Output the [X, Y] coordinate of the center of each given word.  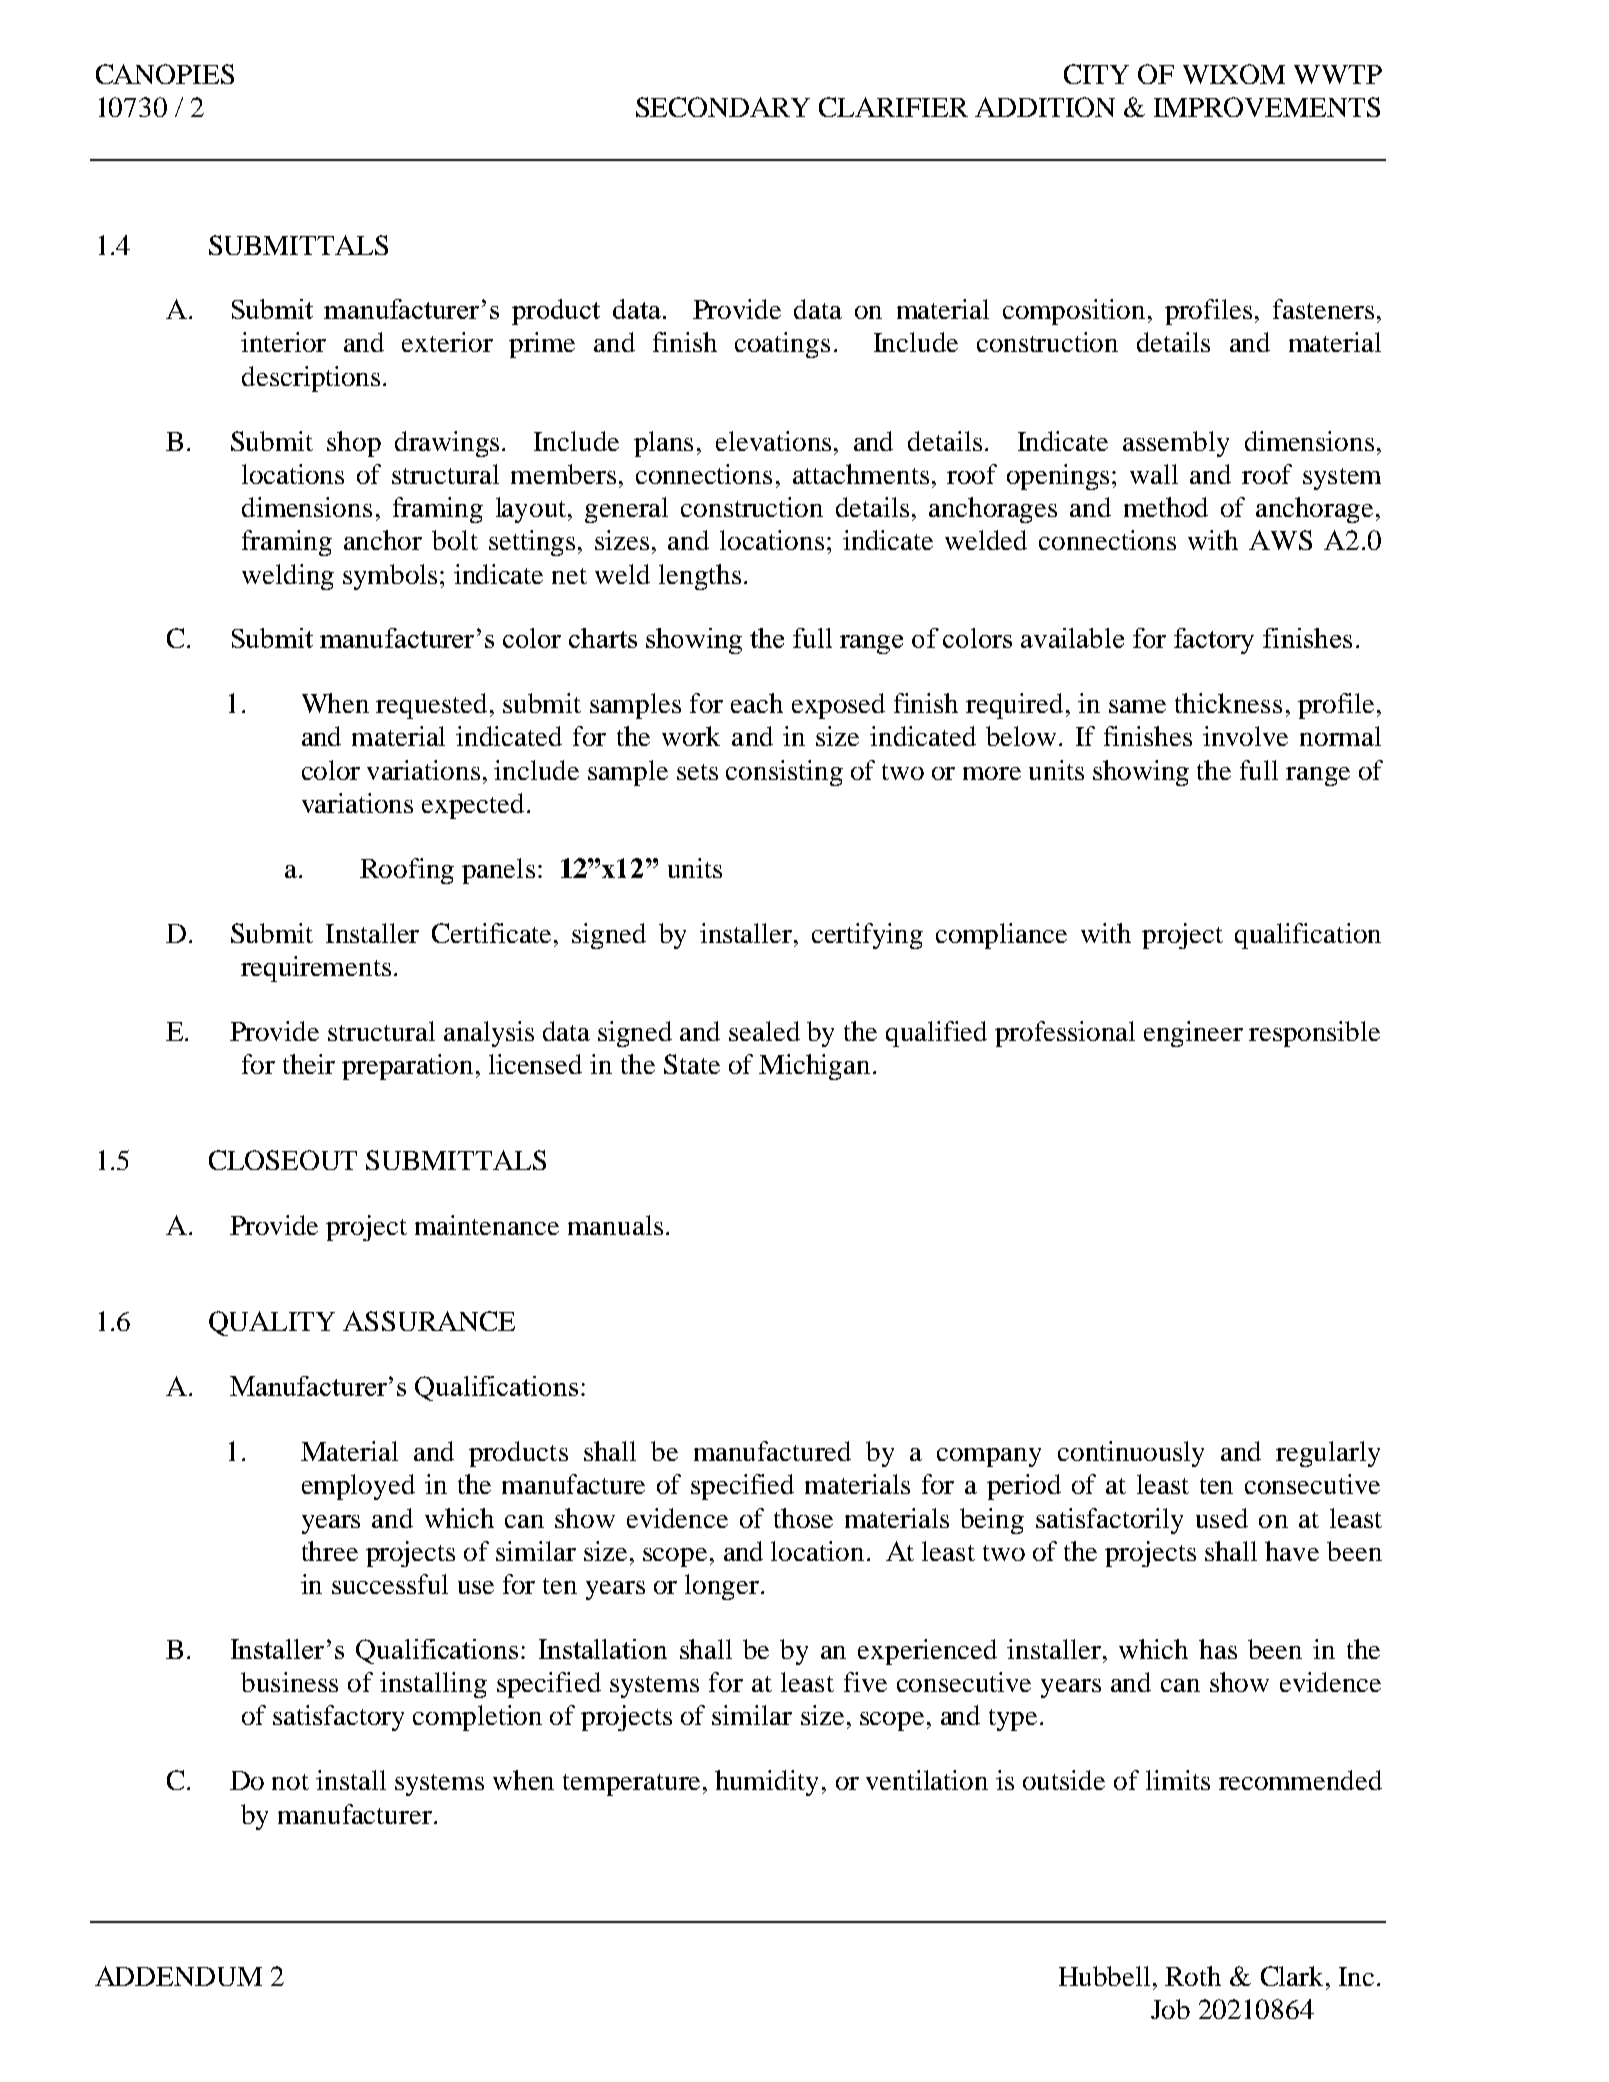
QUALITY [272, 1323]
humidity [766, 1783]
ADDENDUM [178, 1976]
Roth [1193, 1976]
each [757, 703]
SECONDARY [723, 107]
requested [433, 706]
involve [1245, 736]
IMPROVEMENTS [1267, 107]
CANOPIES [165, 74]
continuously [1131, 1454]
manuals [615, 1225]
